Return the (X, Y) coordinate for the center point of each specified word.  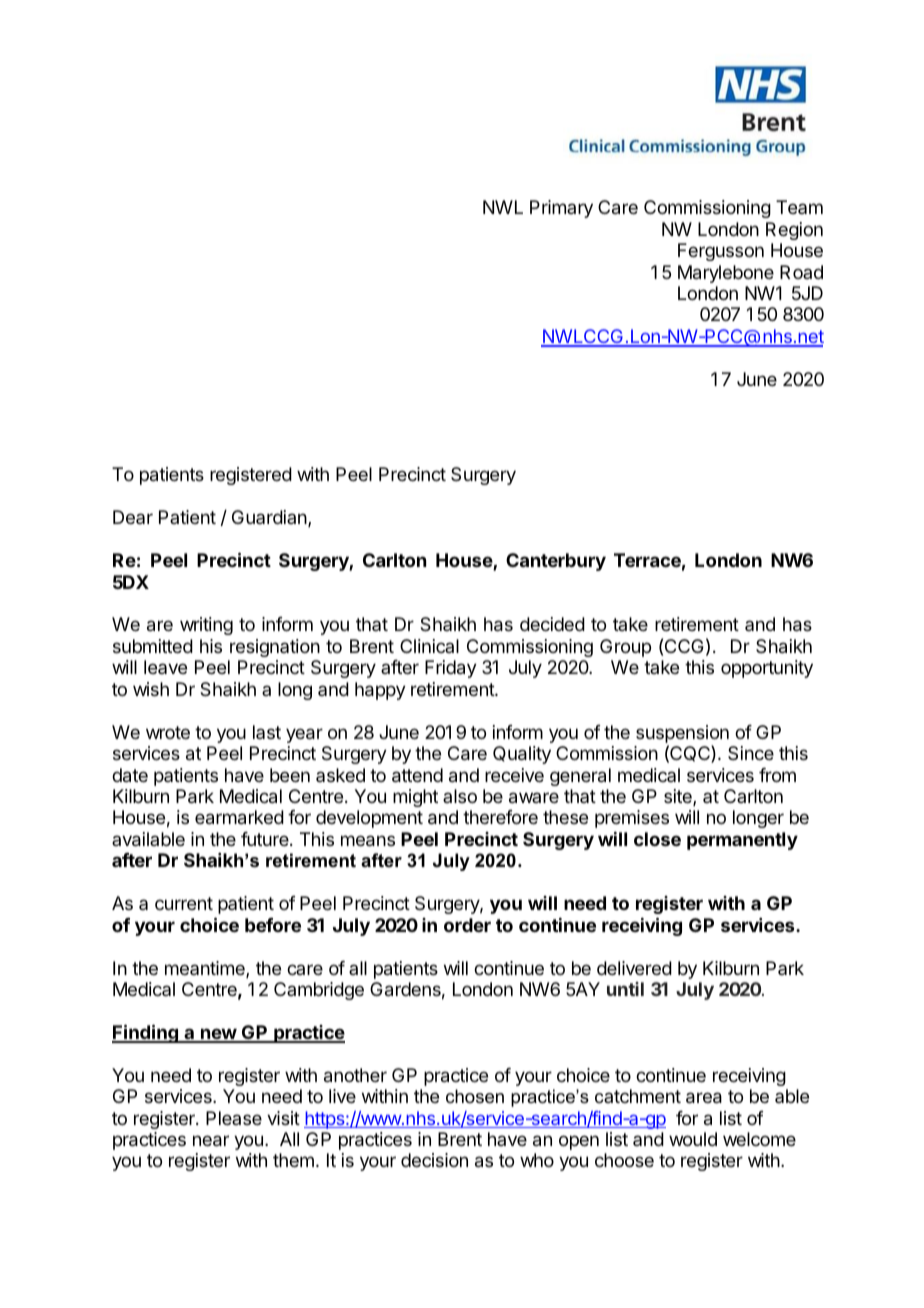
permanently (742, 841)
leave (165, 667)
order (467, 925)
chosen (475, 1096)
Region (794, 231)
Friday (451, 669)
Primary (561, 209)
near (211, 1141)
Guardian (270, 518)
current (184, 903)
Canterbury (556, 562)
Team (799, 207)
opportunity (767, 669)
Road (801, 272)
